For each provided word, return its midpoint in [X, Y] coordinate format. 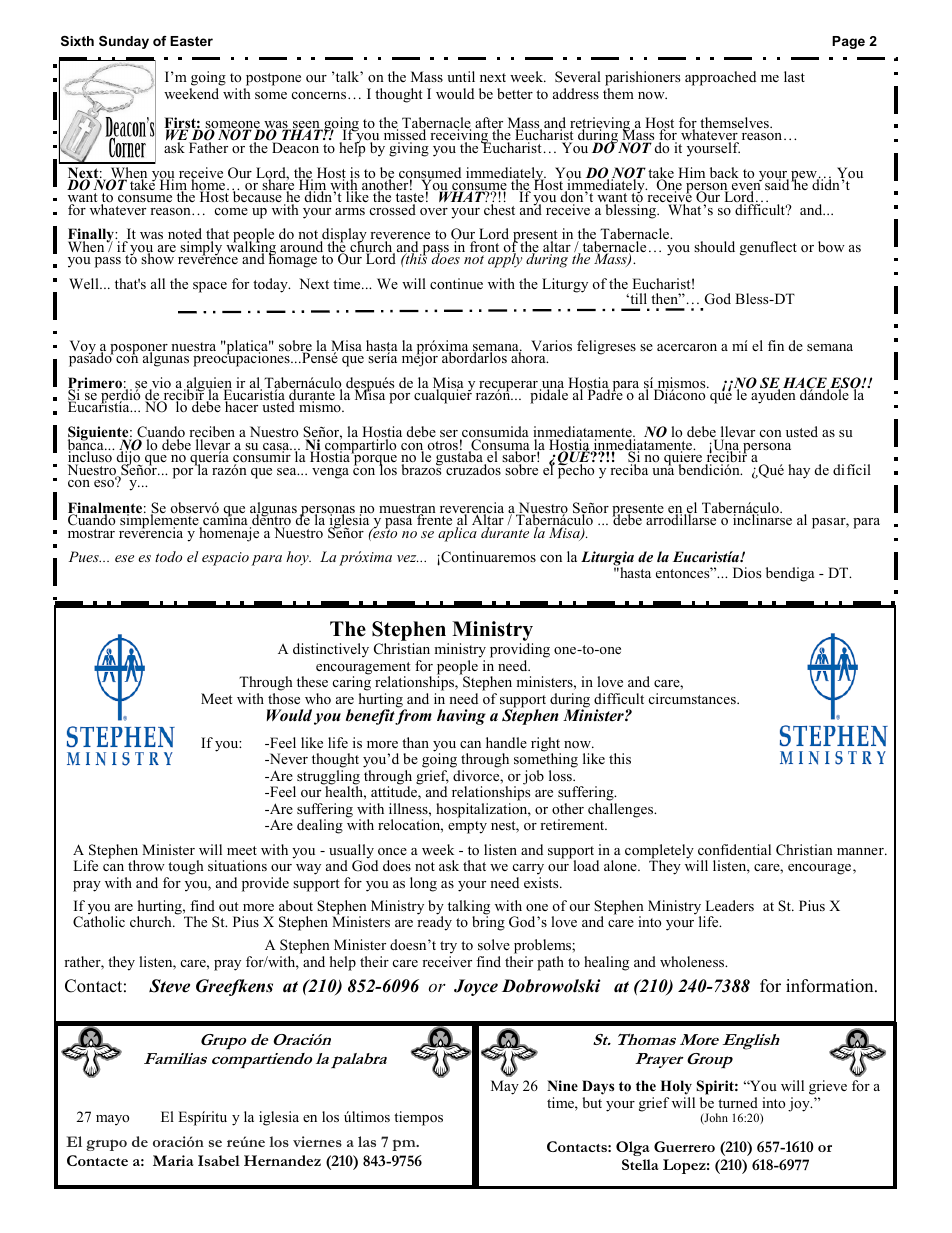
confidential [734, 849]
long [423, 884]
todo [168, 556]
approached [720, 78]
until [461, 76]
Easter [191, 41]
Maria [173, 1160]
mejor [421, 358]
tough [186, 867]
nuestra [193, 346]
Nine [562, 1085]
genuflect [768, 248]
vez [408, 558]
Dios [747, 572]
